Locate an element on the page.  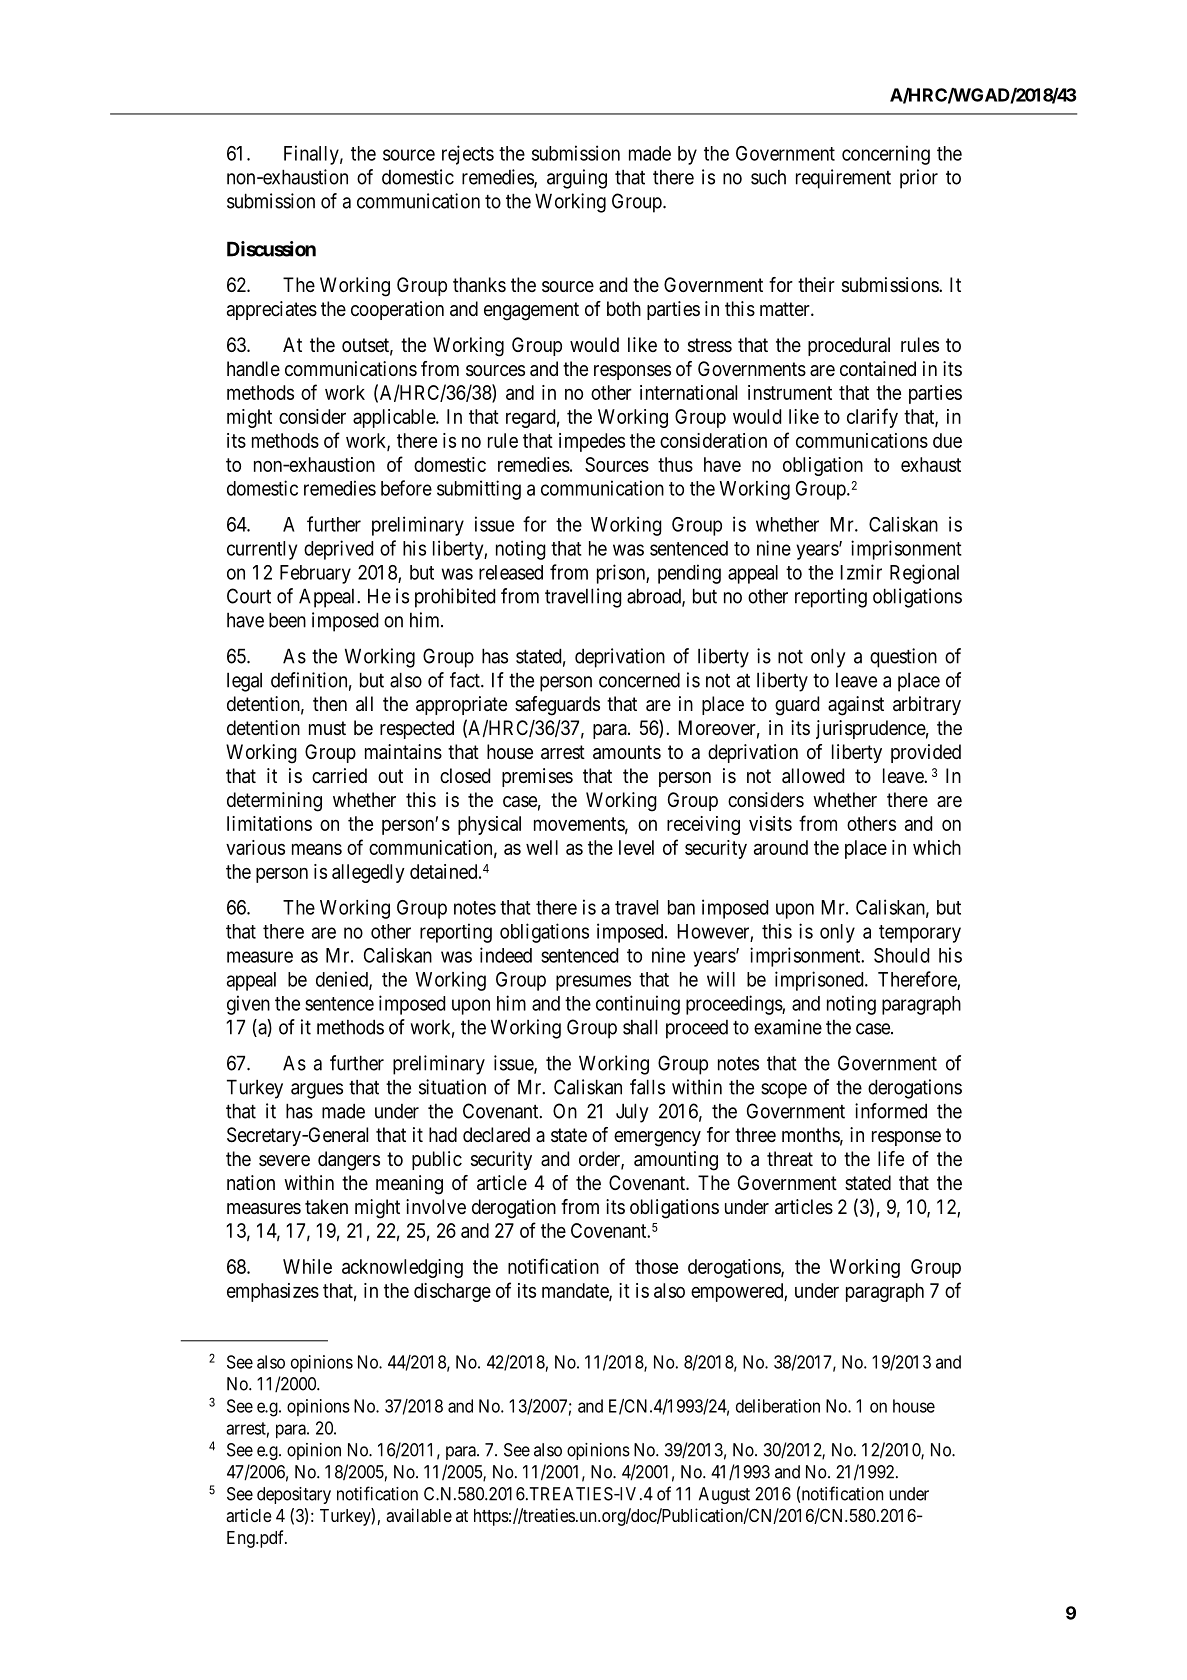
deliberation is located at coordinates (778, 1406).
